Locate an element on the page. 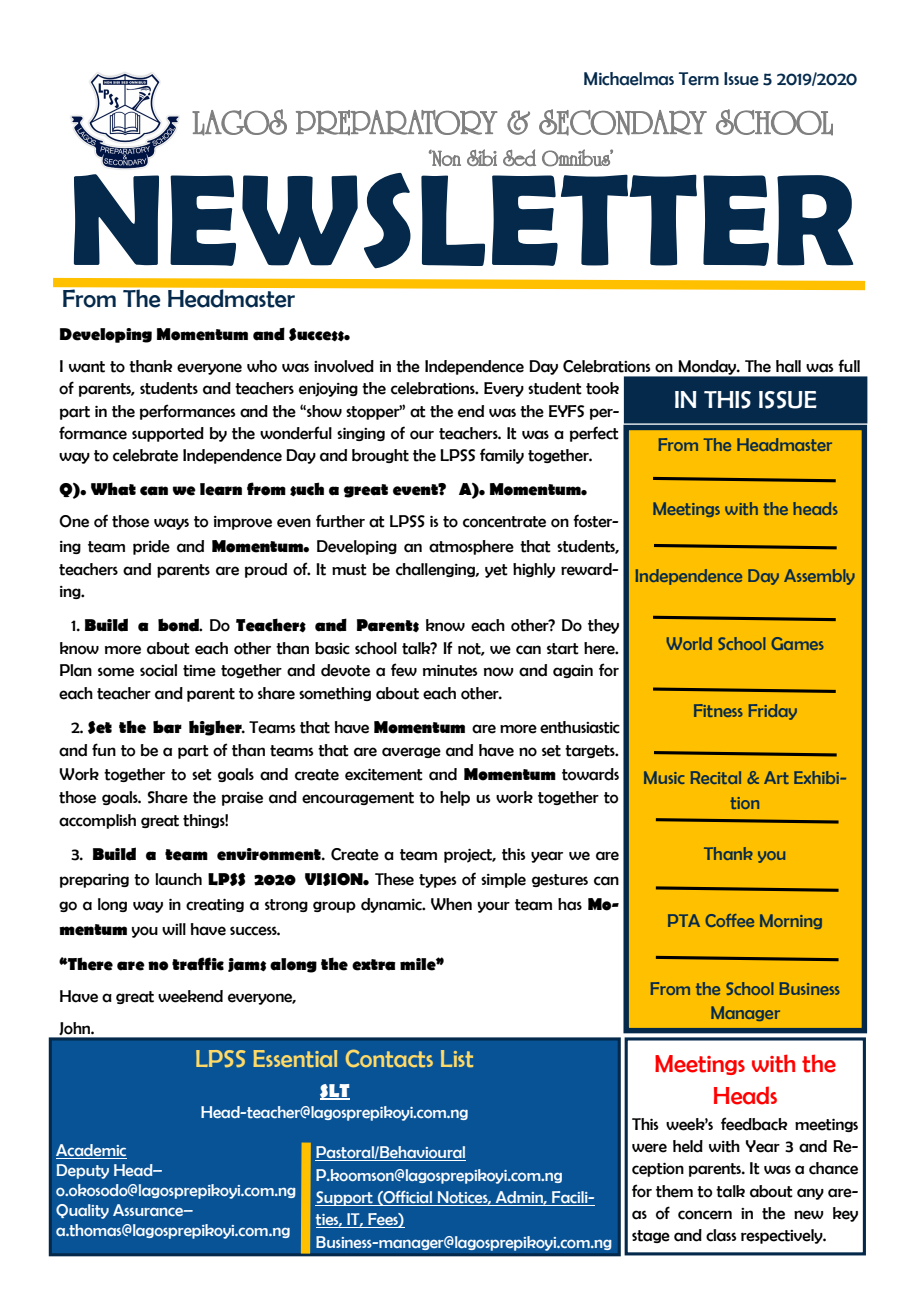 Image resolution: width=924 pixels, height=1308 pixels. PREPARATORY is located at coordinates (396, 123).
